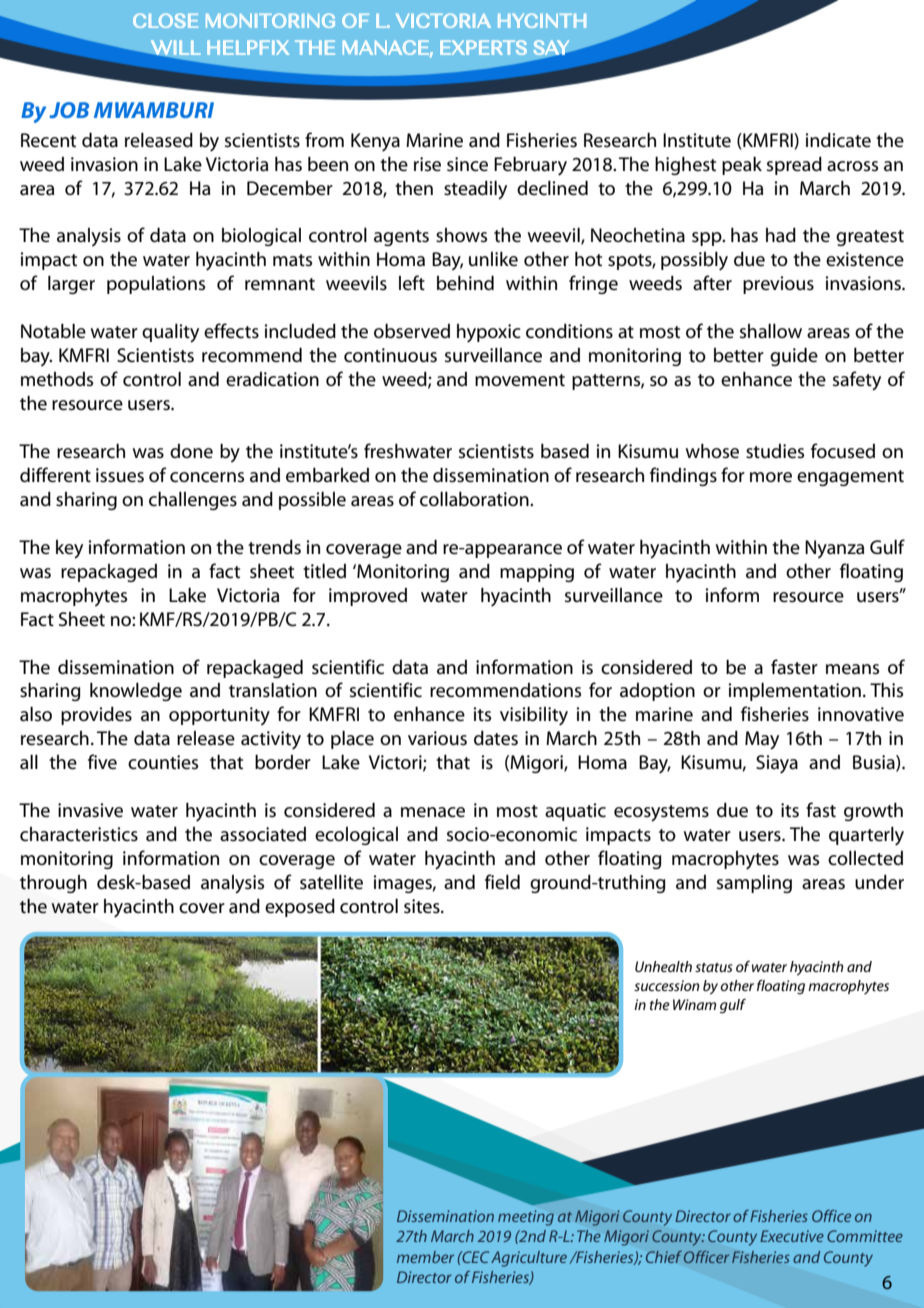  I want to click on hypoxic, so click(489, 333).
